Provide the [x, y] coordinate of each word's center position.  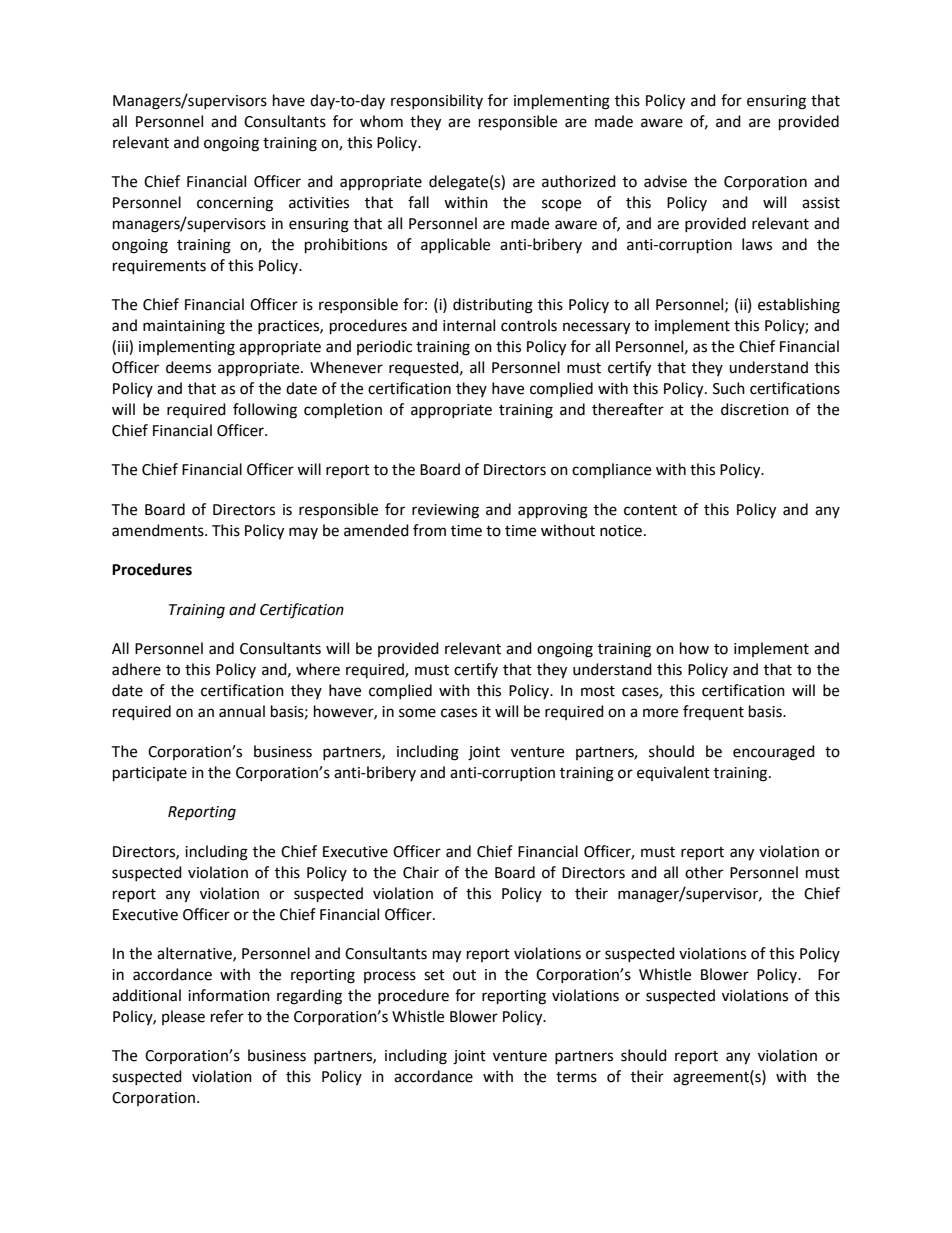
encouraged [774, 753]
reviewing [445, 511]
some [417, 713]
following [265, 411]
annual [242, 711]
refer [227, 1016]
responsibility [437, 101]
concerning [235, 204]
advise [665, 181]
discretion [755, 409]
